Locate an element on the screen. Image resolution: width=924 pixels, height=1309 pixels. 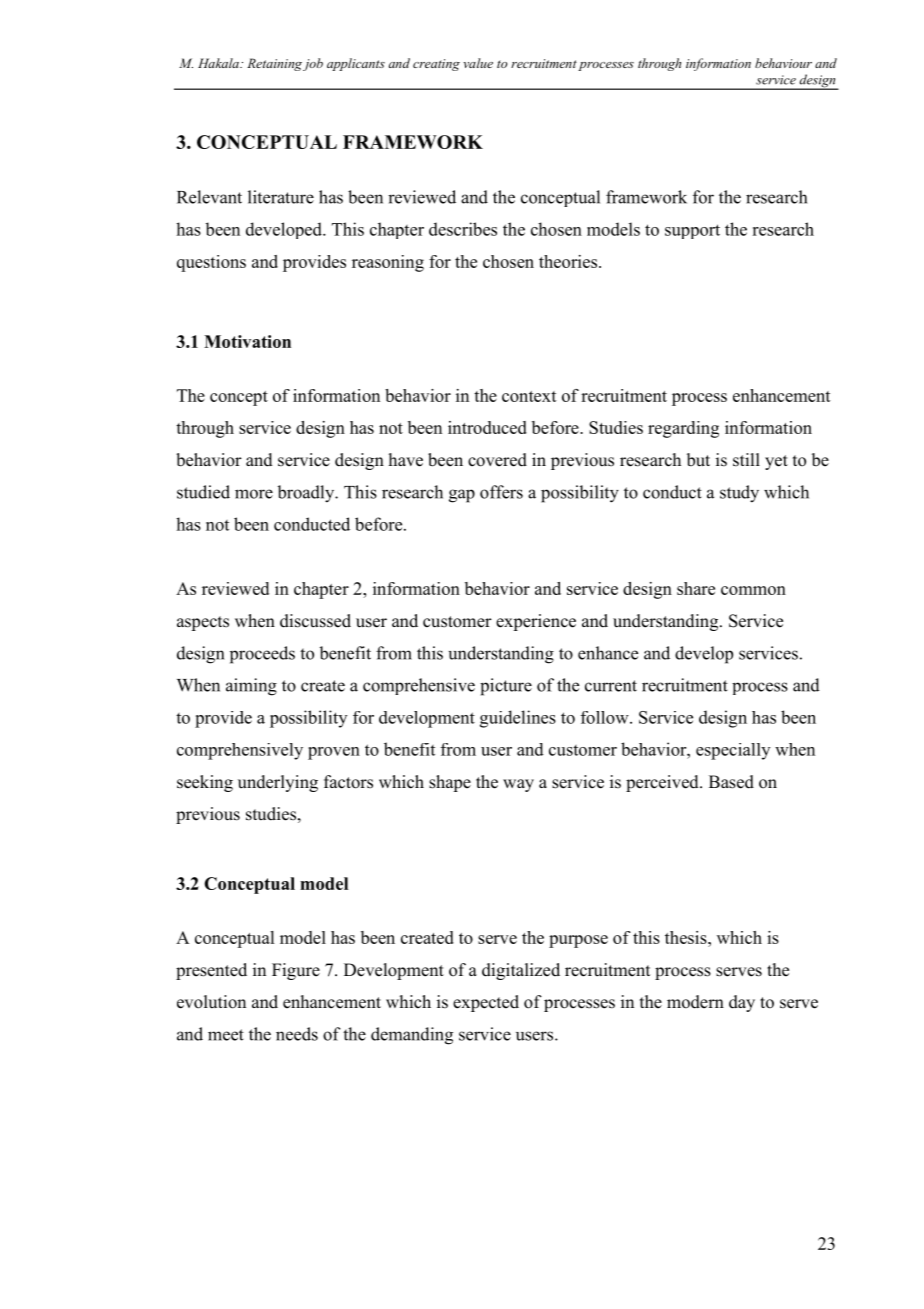
behaviour is located at coordinates (783, 63).
